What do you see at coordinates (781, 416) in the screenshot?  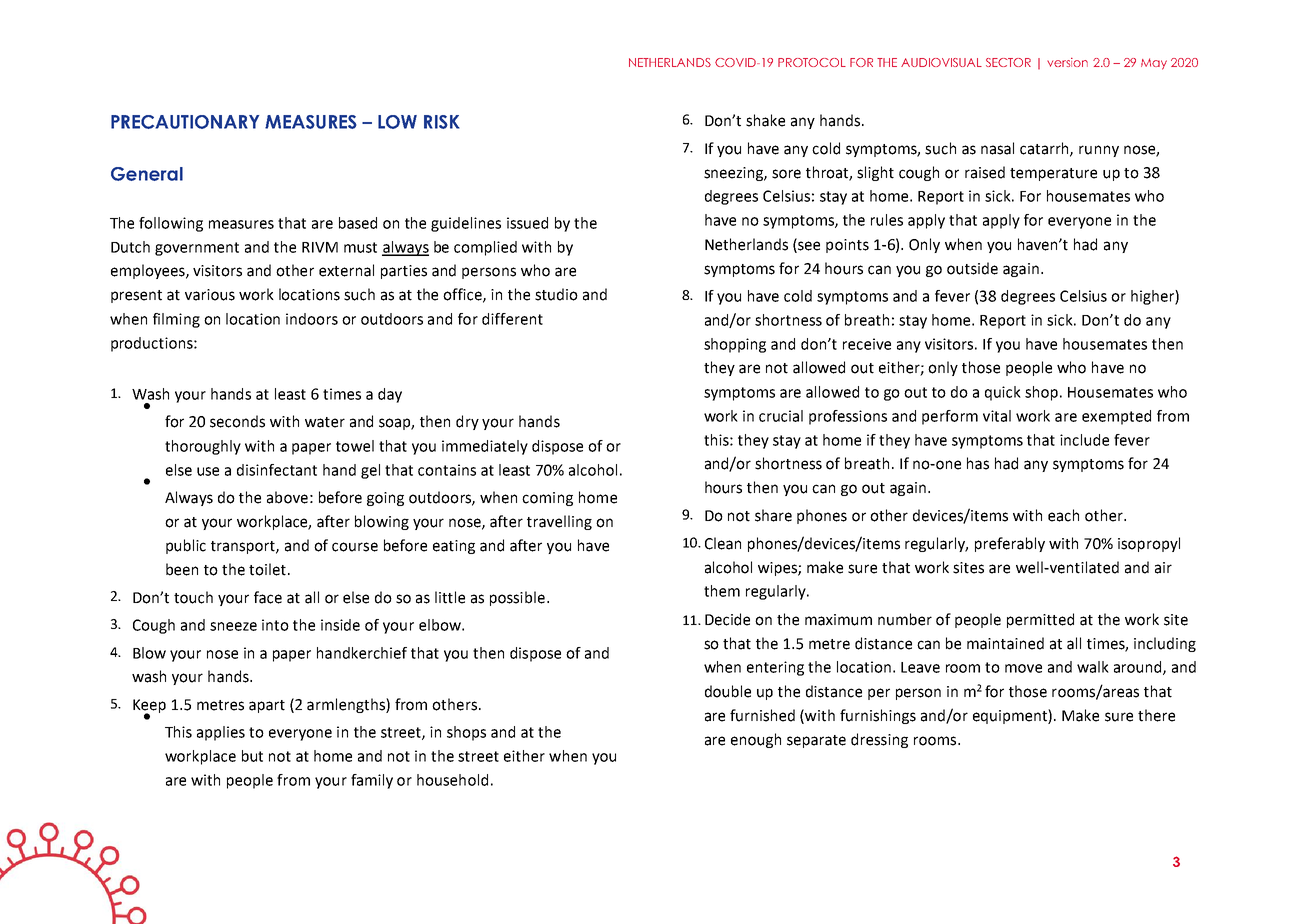 I see `crucial` at bounding box center [781, 416].
